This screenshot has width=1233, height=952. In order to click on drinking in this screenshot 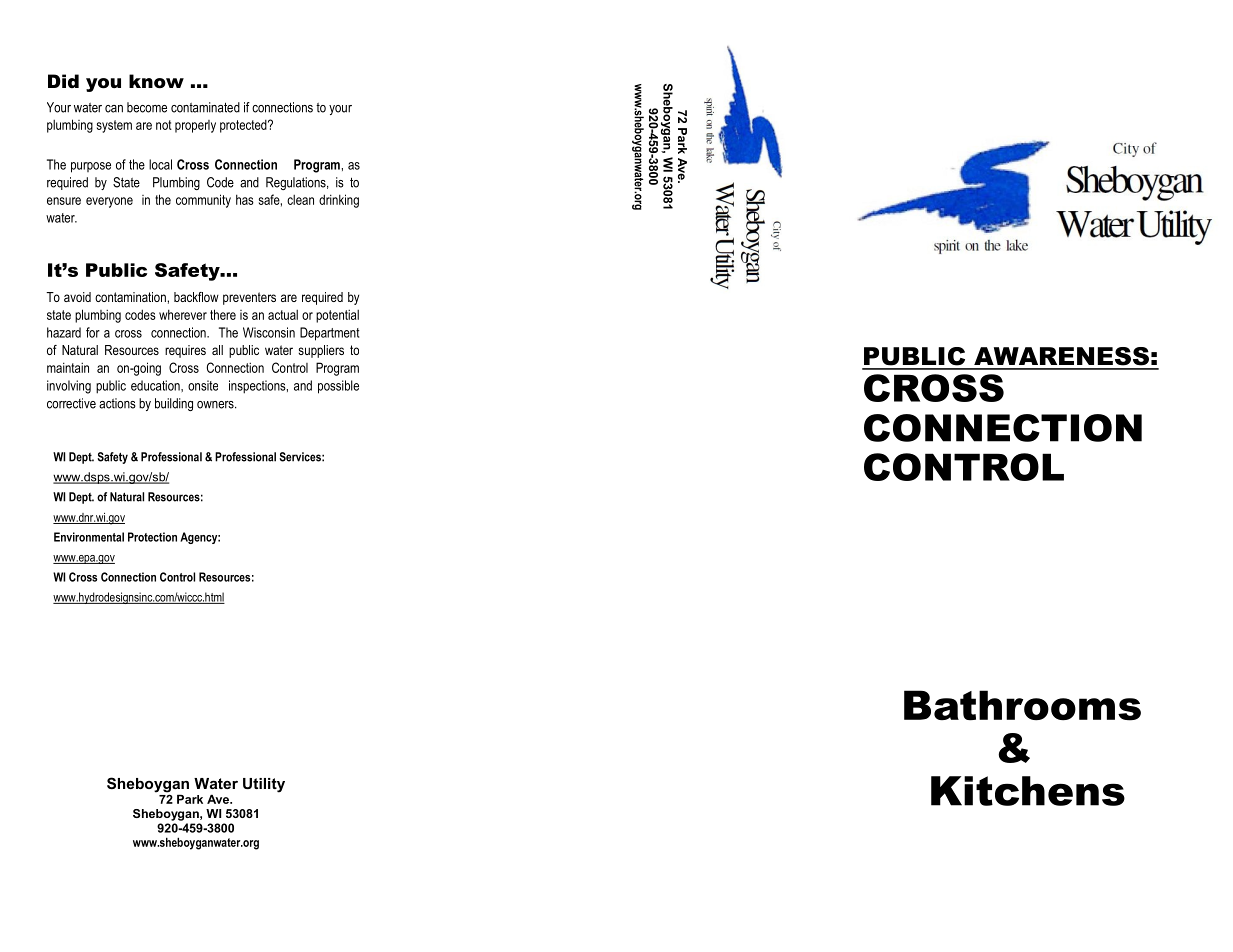, I will do `click(339, 201)`.
